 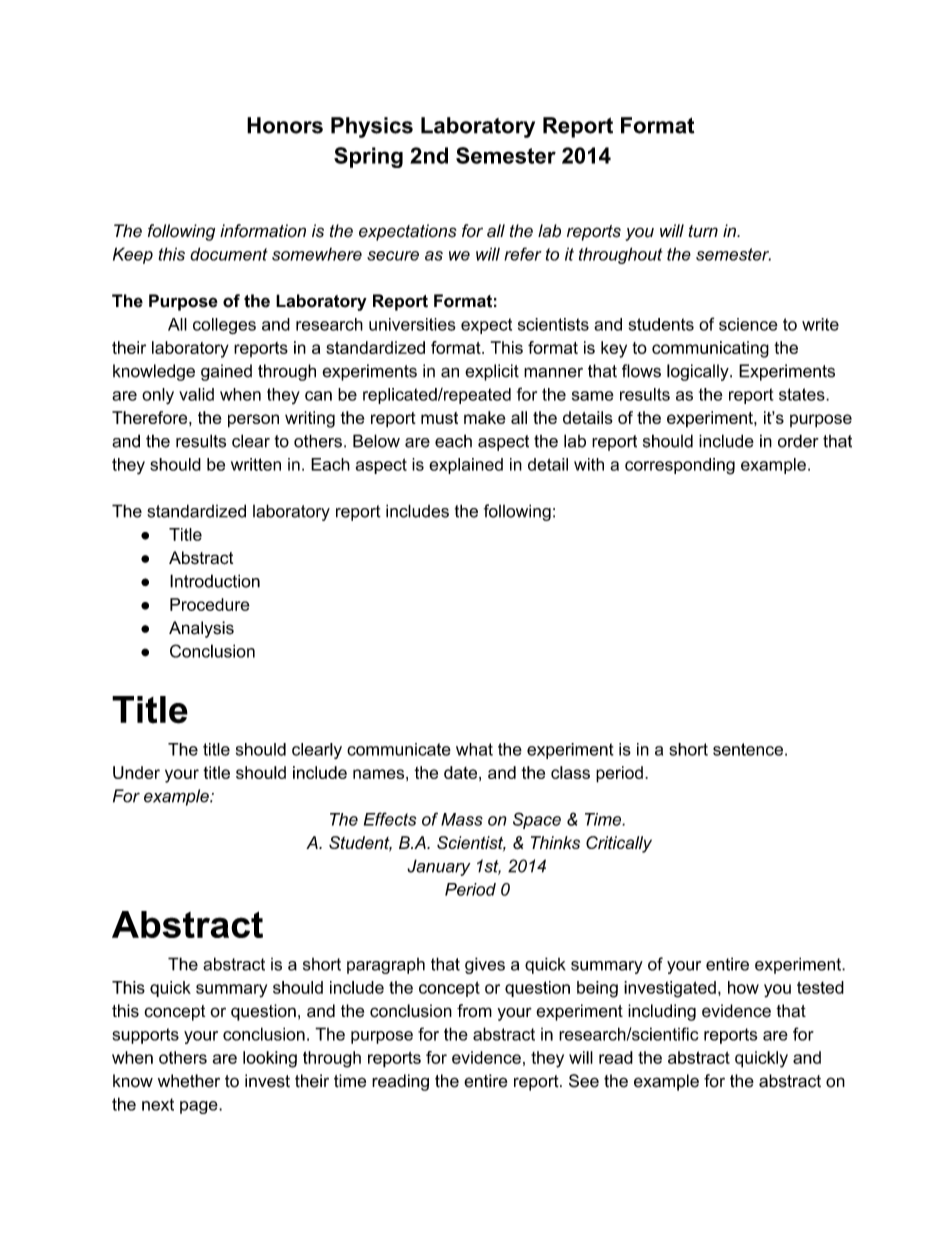 What do you see at coordinates (474, 749) in the document?
I see `what` at bounding box center [474, 749].
